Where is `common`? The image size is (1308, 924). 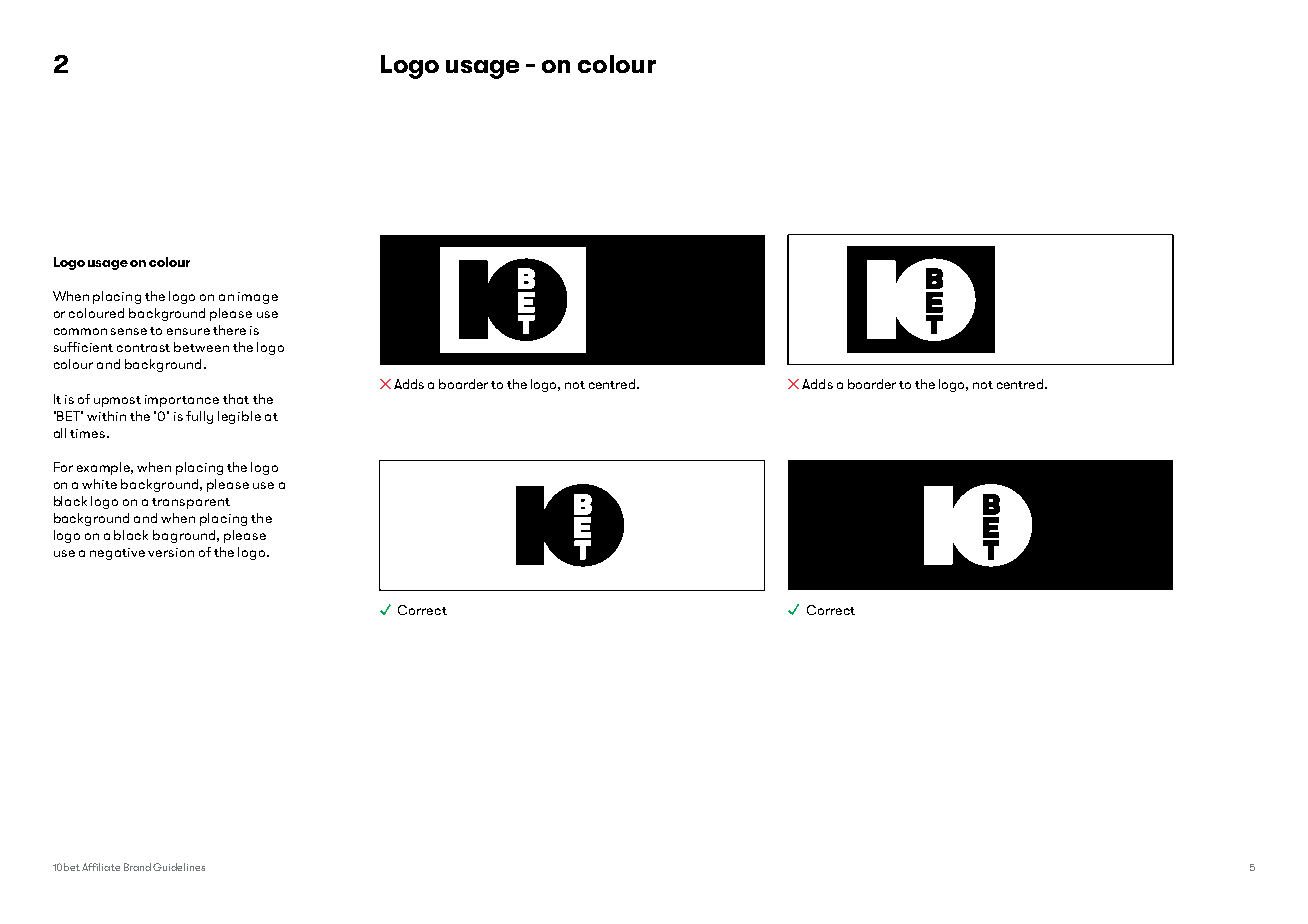
common is located at coordinates (80, 331).
